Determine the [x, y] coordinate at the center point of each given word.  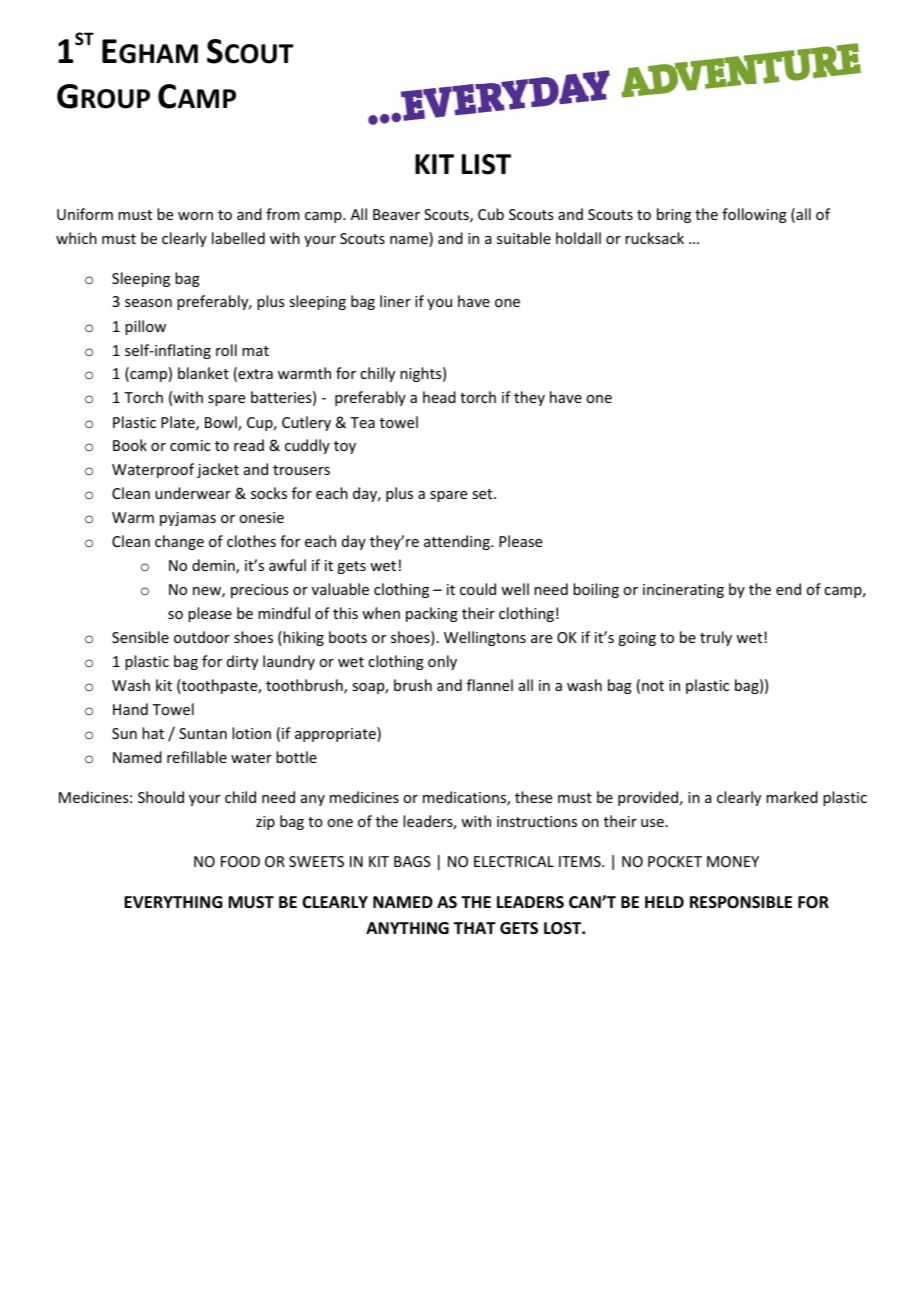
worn [195, 216]
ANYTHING [407, 928]
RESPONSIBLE [741, 902]
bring [674, 215]
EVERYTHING [173, 902]
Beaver [396, 214]
